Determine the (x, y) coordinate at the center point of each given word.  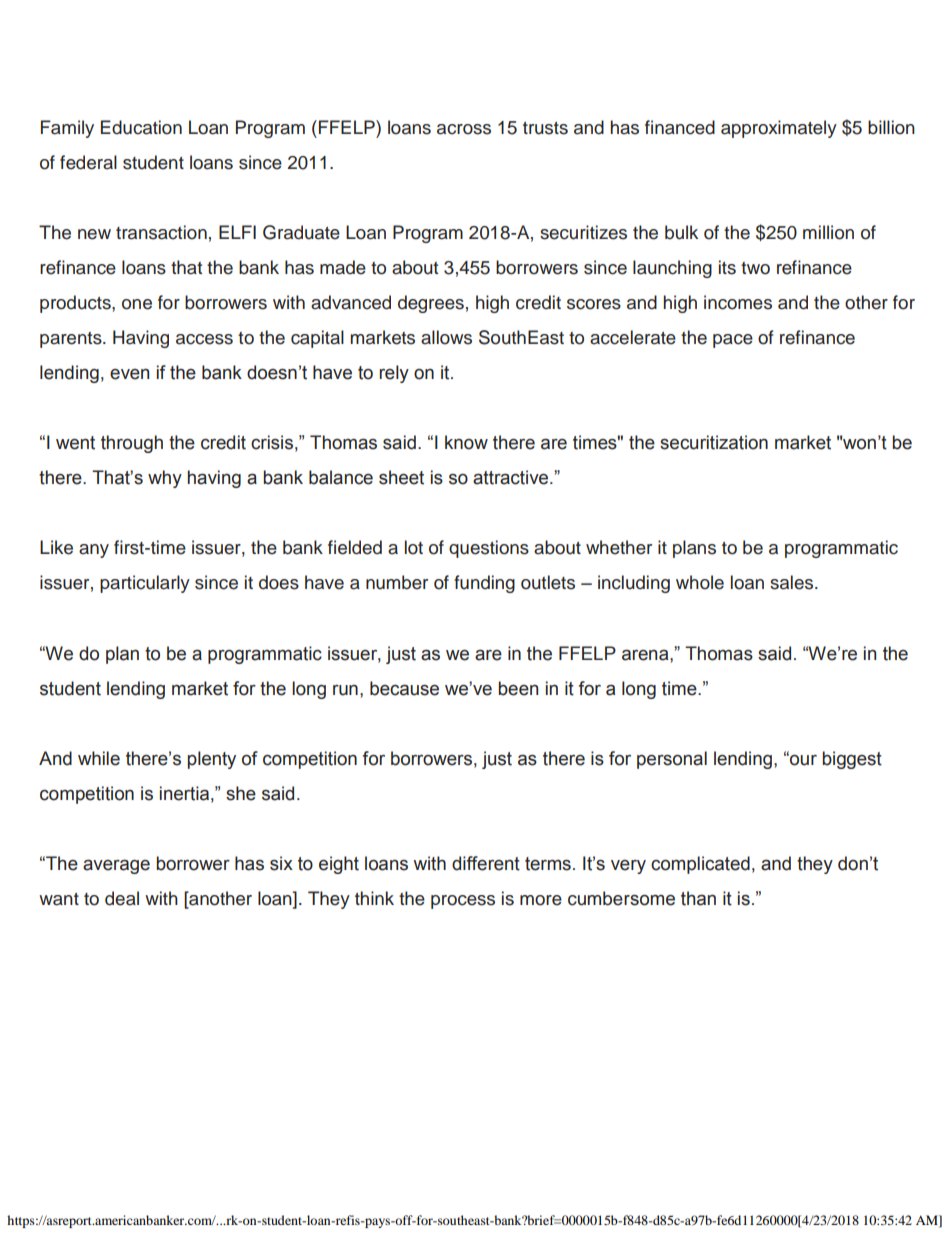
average (116, 866)
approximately (779, 129)
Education (141, 127)
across (464, 129)
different (486, 863)
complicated (700, 865)
